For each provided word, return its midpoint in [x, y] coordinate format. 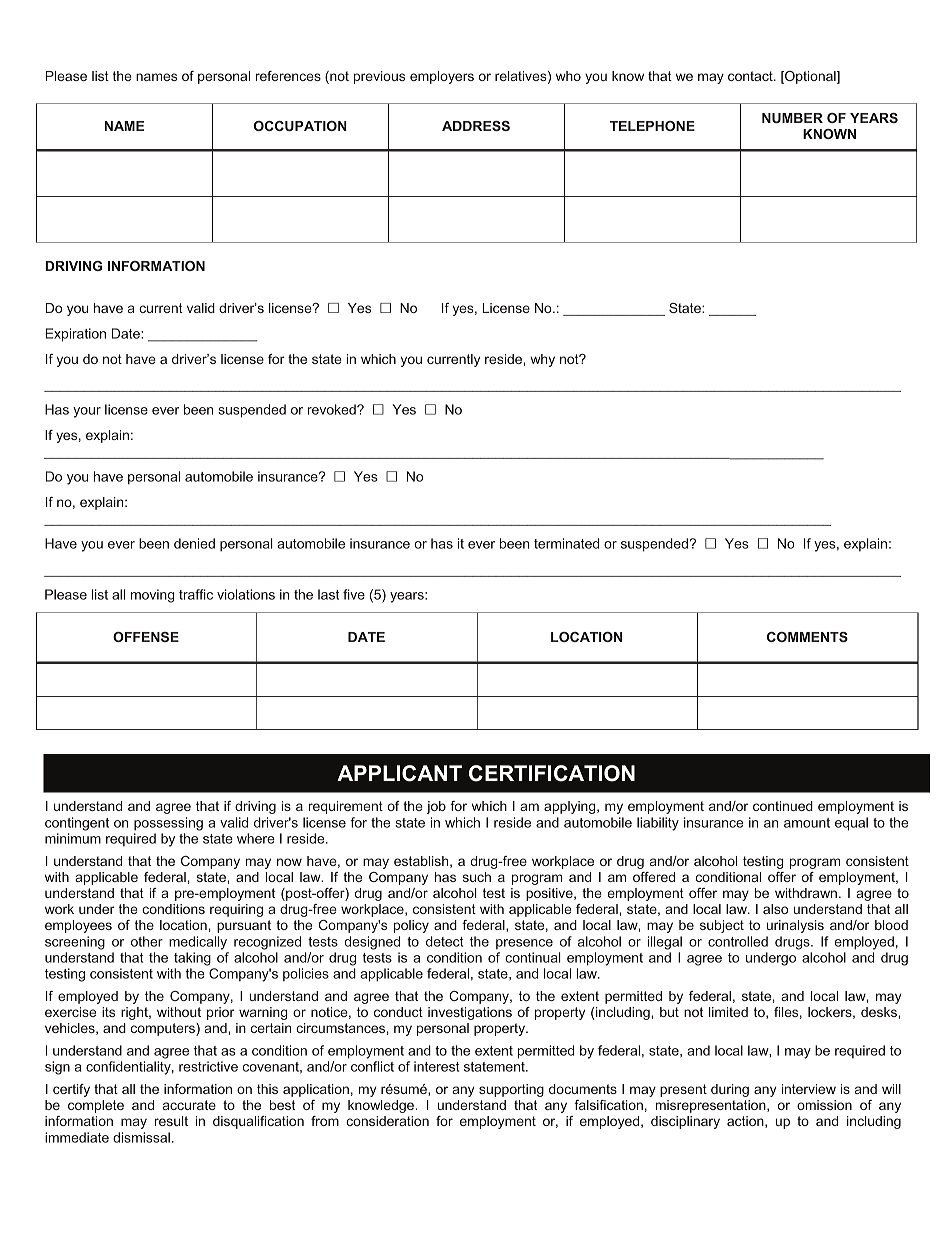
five [354, 594]
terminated [566, 543]
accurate [189, 1105]
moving [153, 596]
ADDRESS [476, 126]
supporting [511, 1090]
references [288, 76]
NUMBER [792, 118]
